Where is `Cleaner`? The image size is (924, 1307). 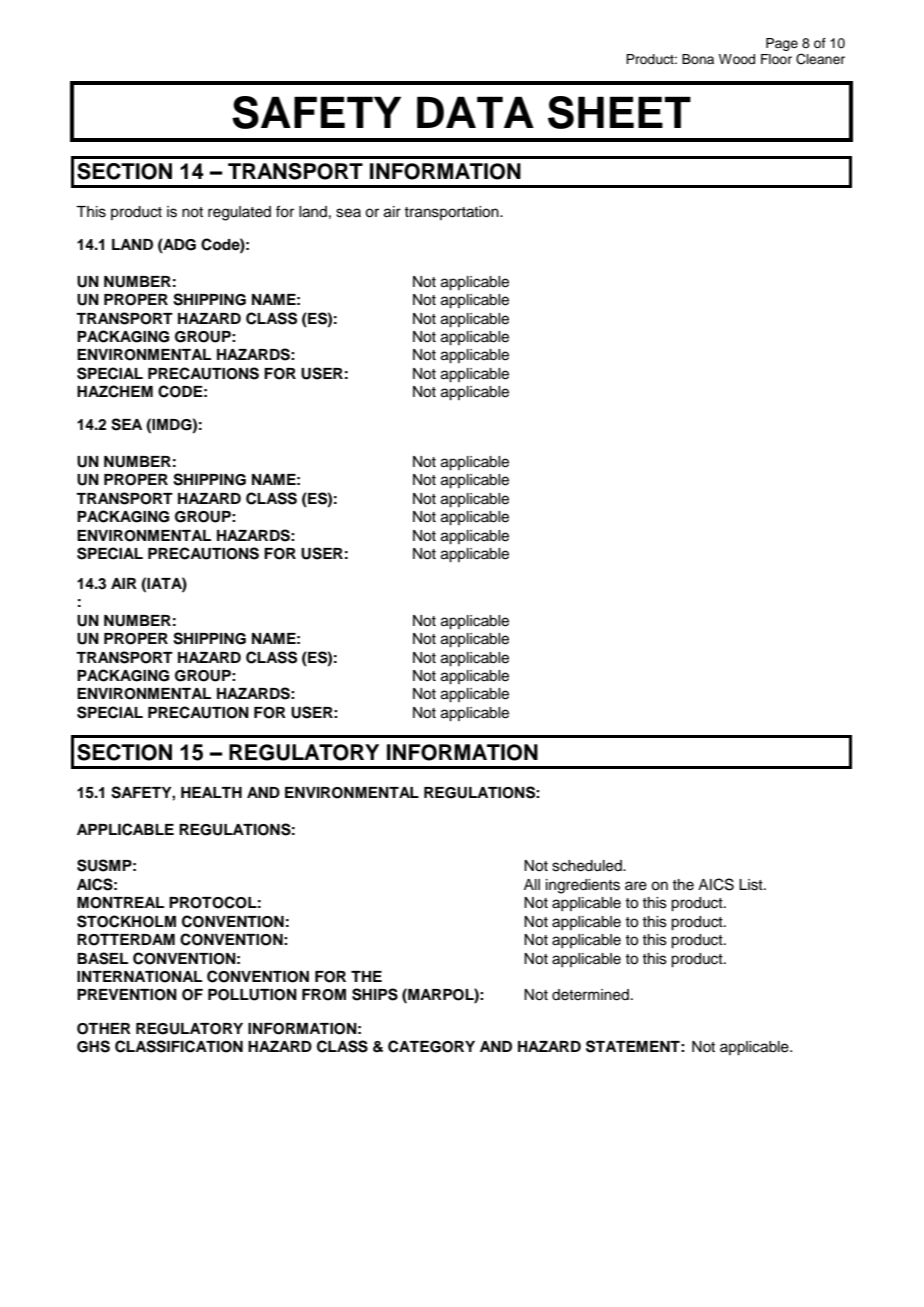
Cleaner is located at coordinates (820, 59).
